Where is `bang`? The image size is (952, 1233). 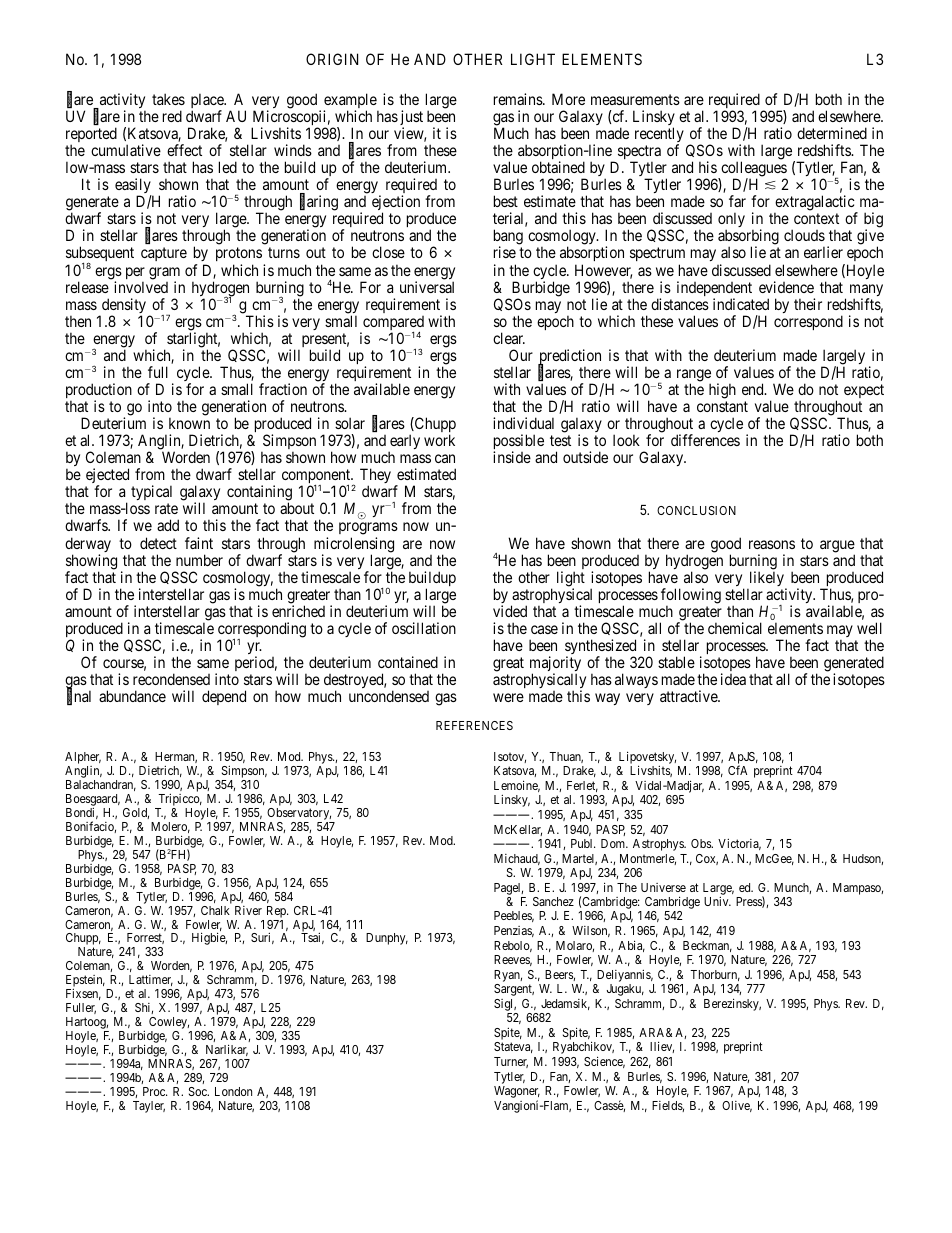
bang is located at coordinates (508, 238).
